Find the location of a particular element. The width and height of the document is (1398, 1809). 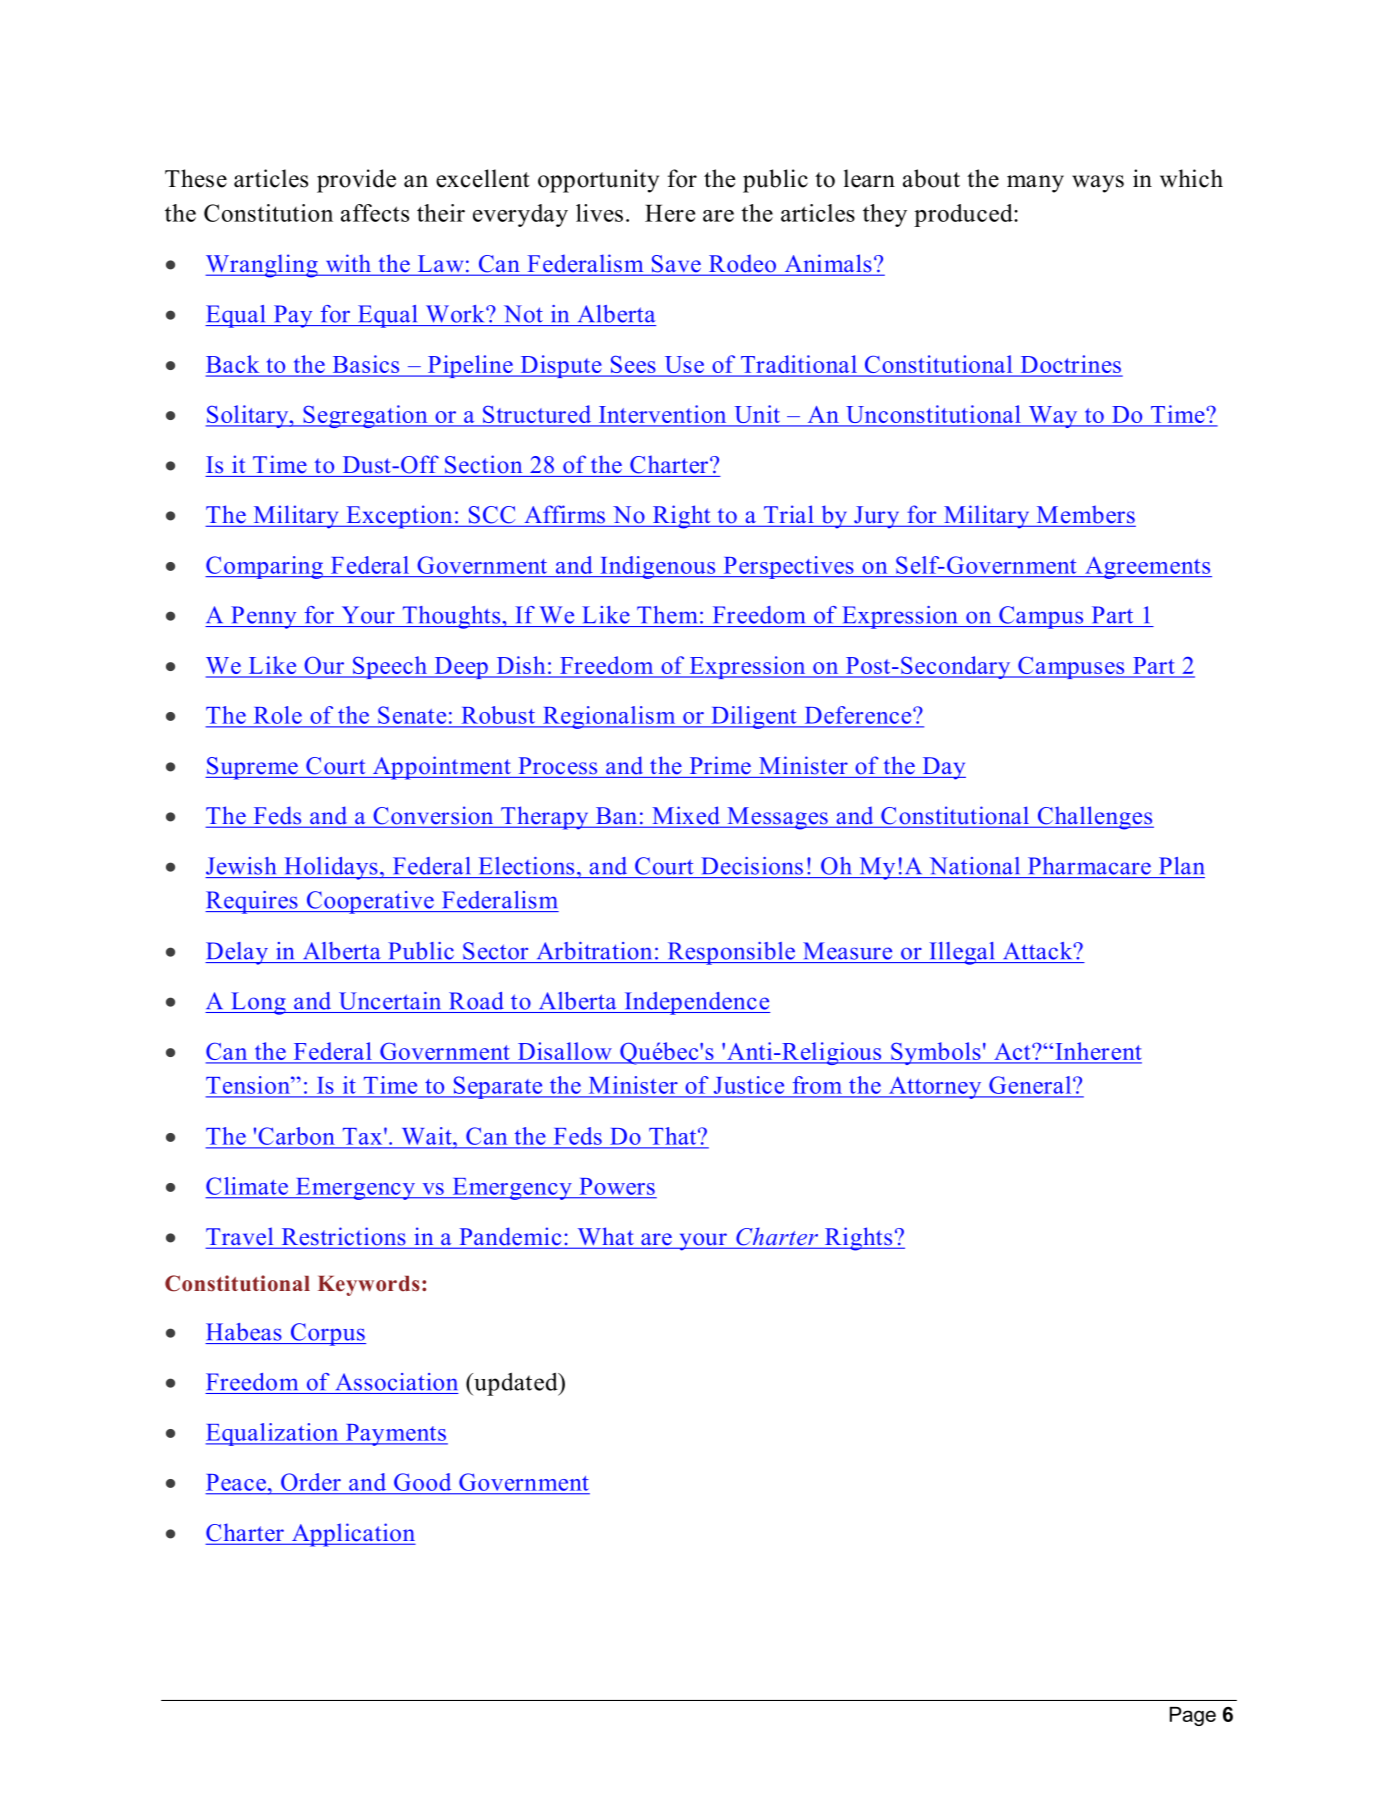

Responsible is located at coordinates (731, 953).
